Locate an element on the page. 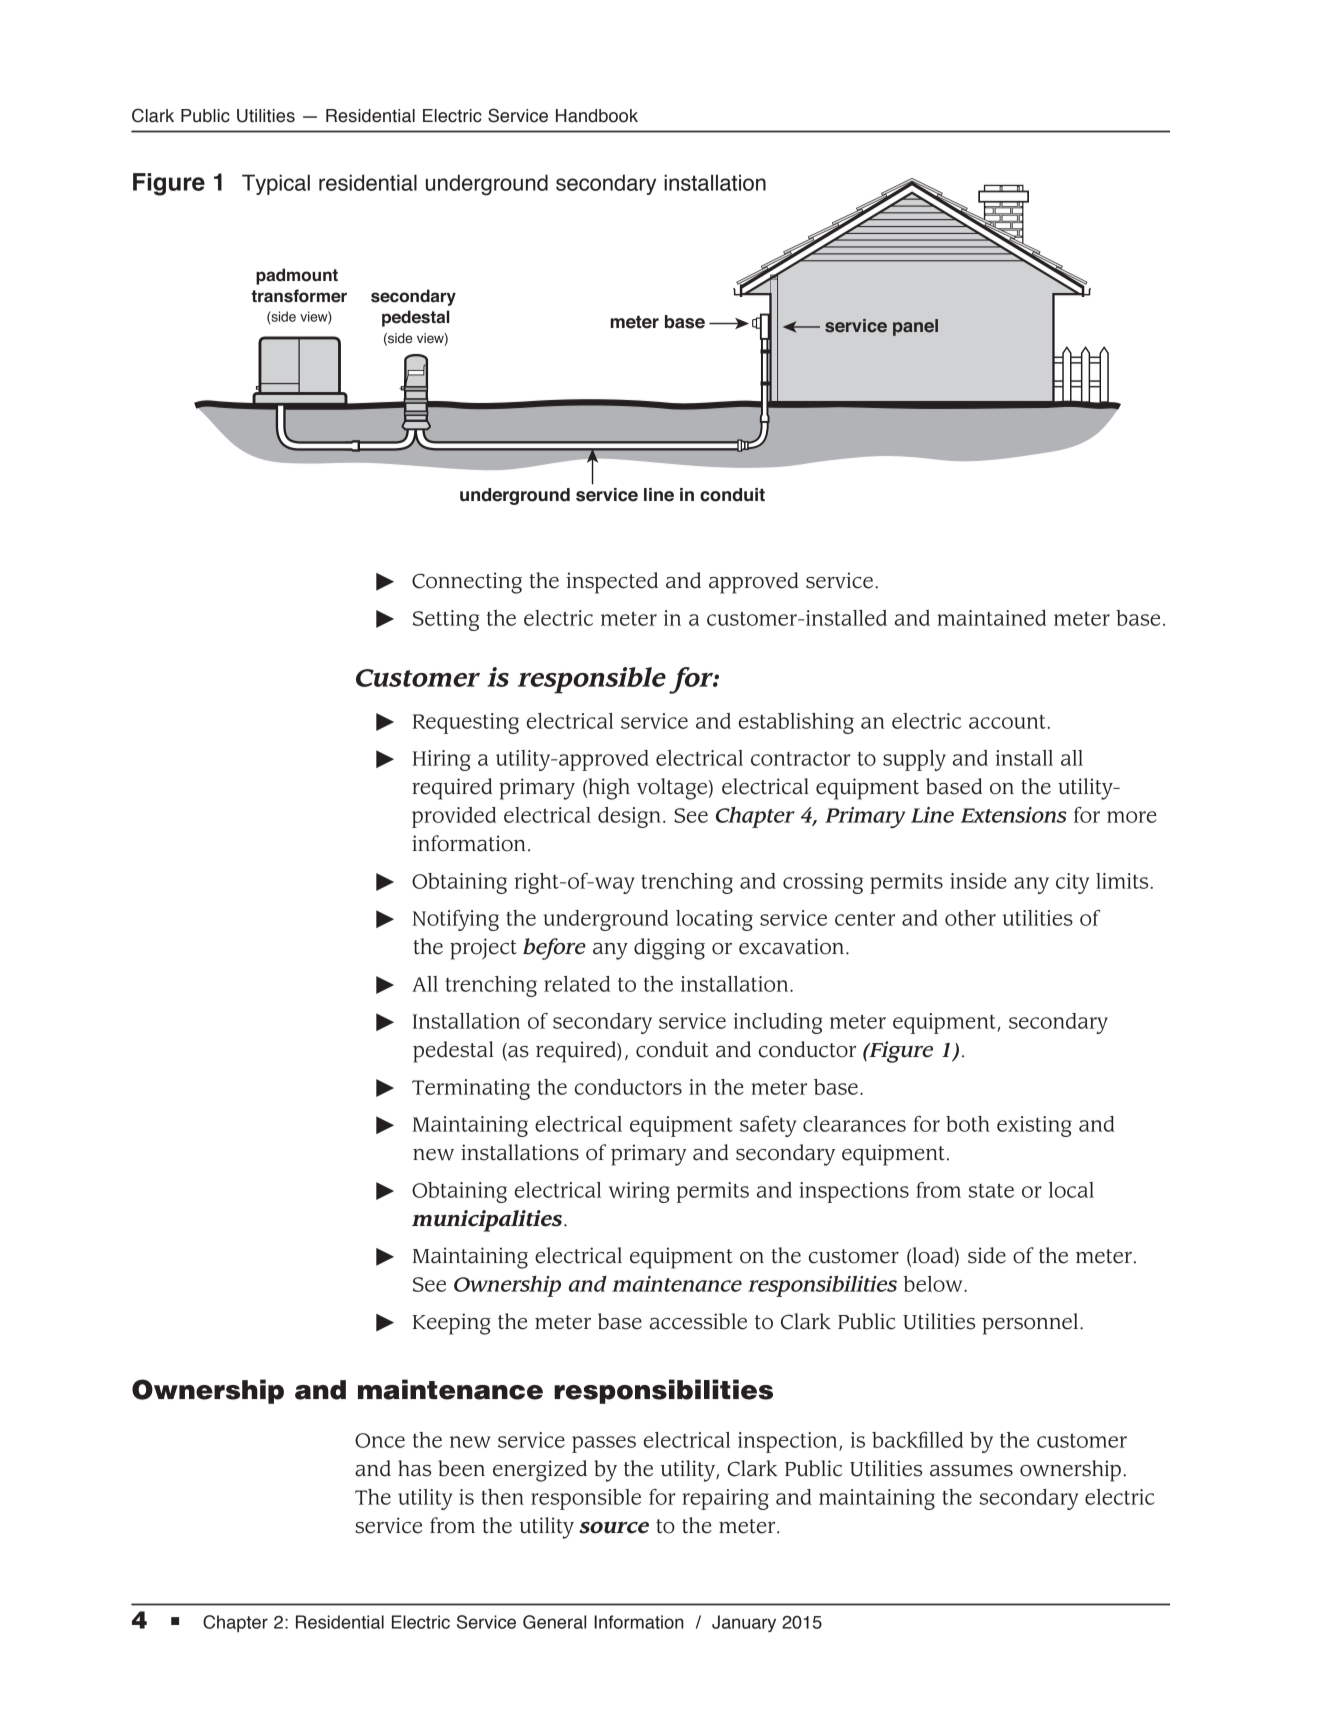  January is located at coordinates (744, 1623).
